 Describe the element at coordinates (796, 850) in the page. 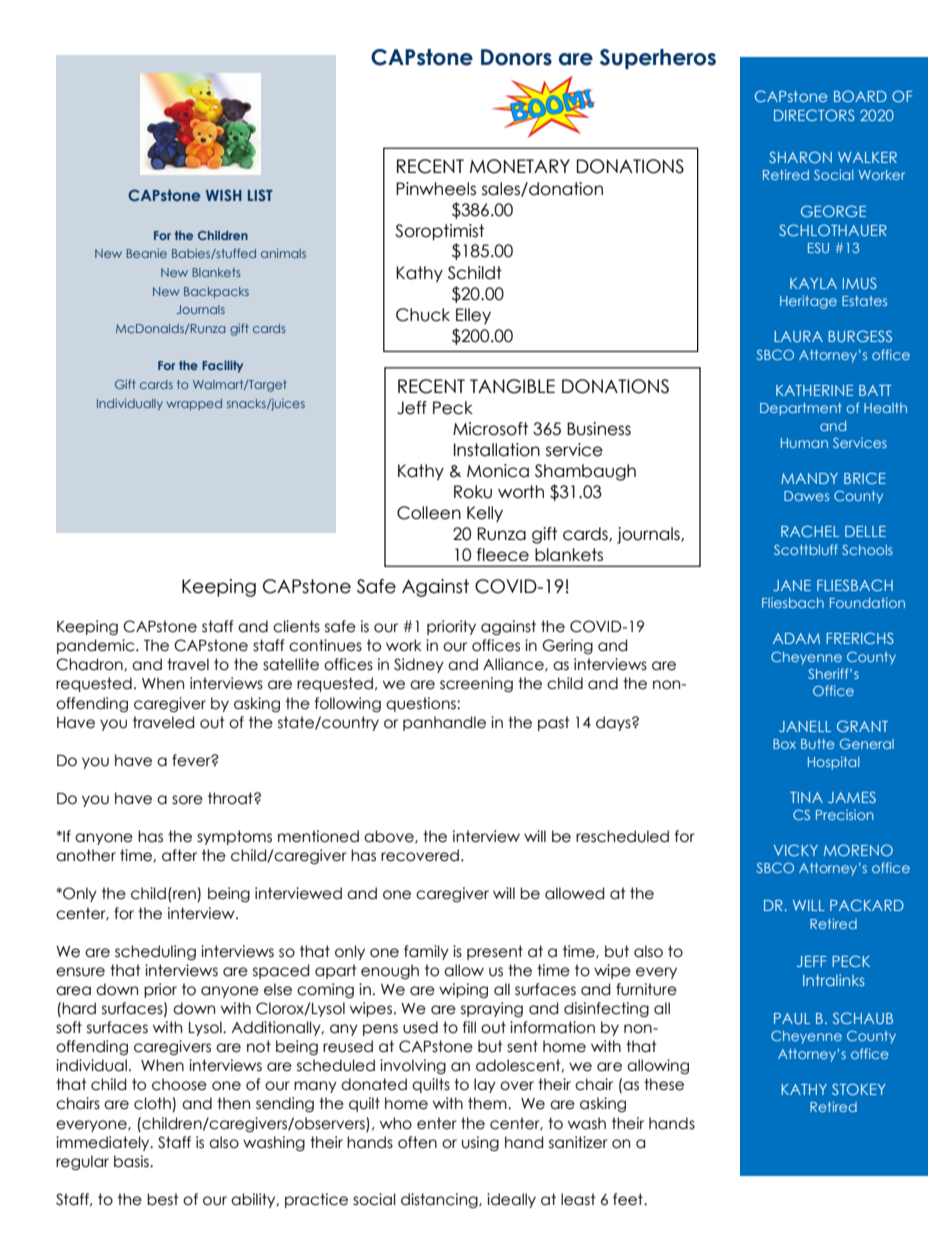

I see `VICKY` at that location.
